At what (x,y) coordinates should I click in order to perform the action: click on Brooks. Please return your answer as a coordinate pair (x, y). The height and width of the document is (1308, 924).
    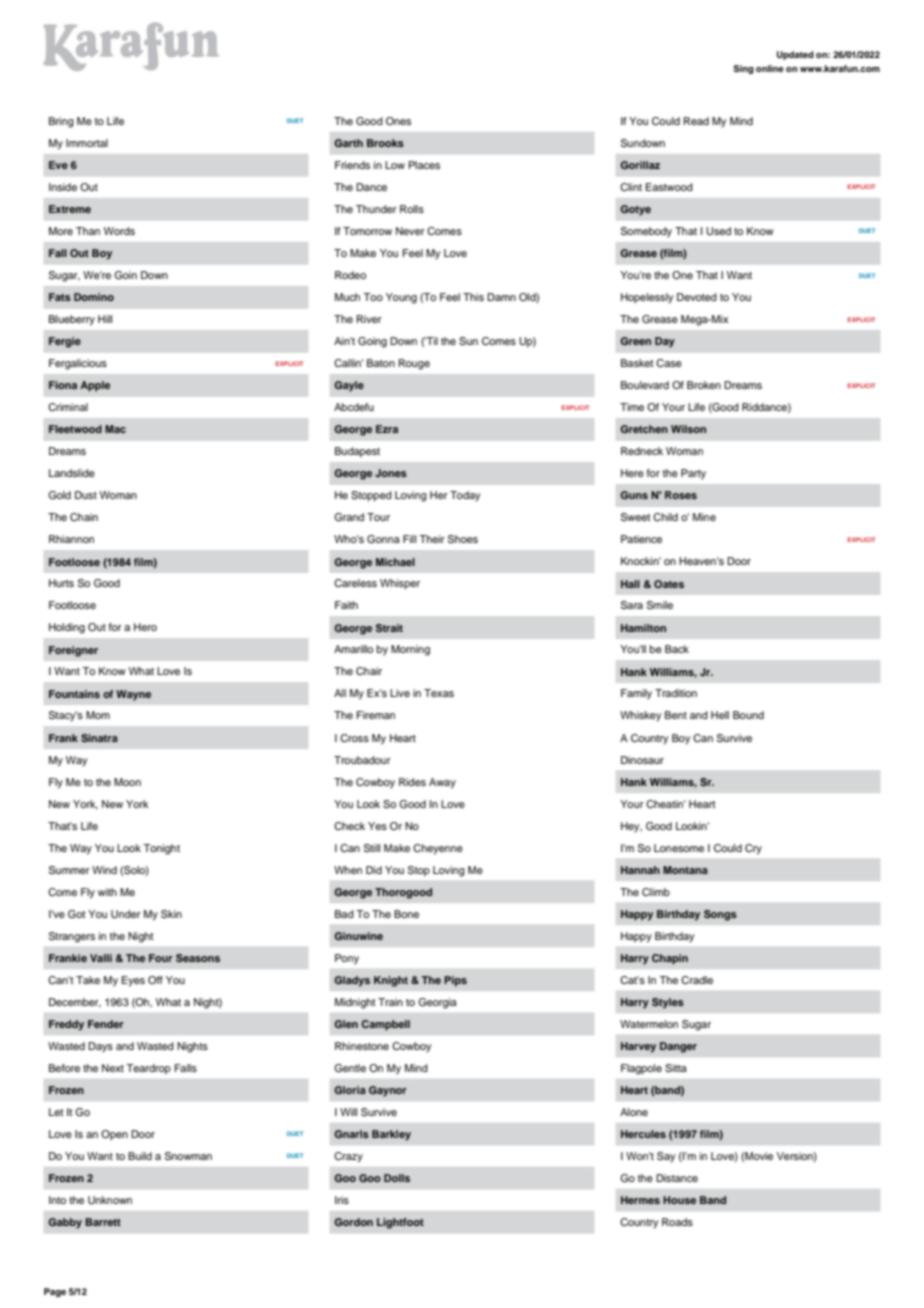
    Looking at the image, I should click on (385, 143).
